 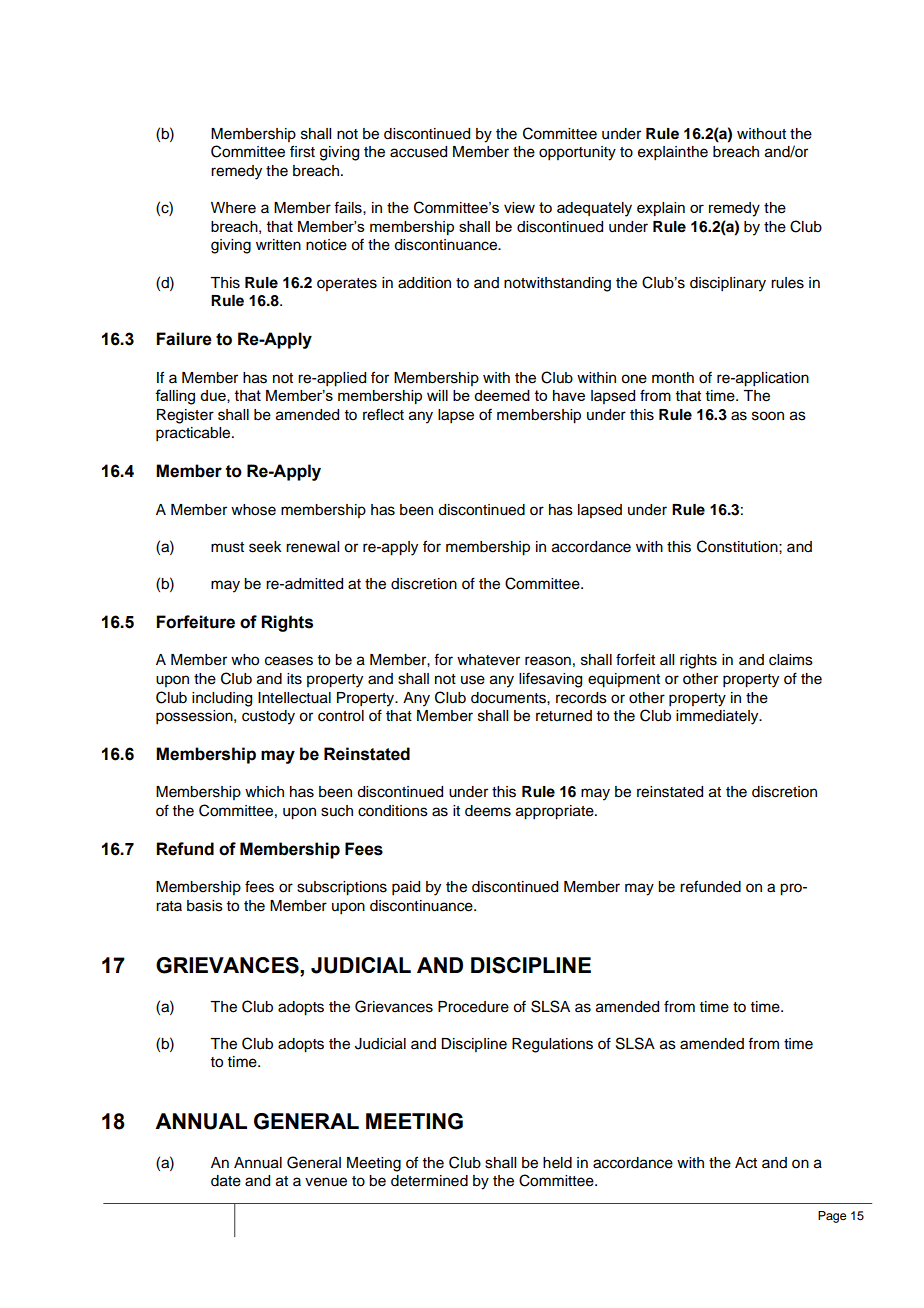 What do you see at coordinates (265, 547) in the screenshot?
I see `seek` at bounding box center [265, 547].
